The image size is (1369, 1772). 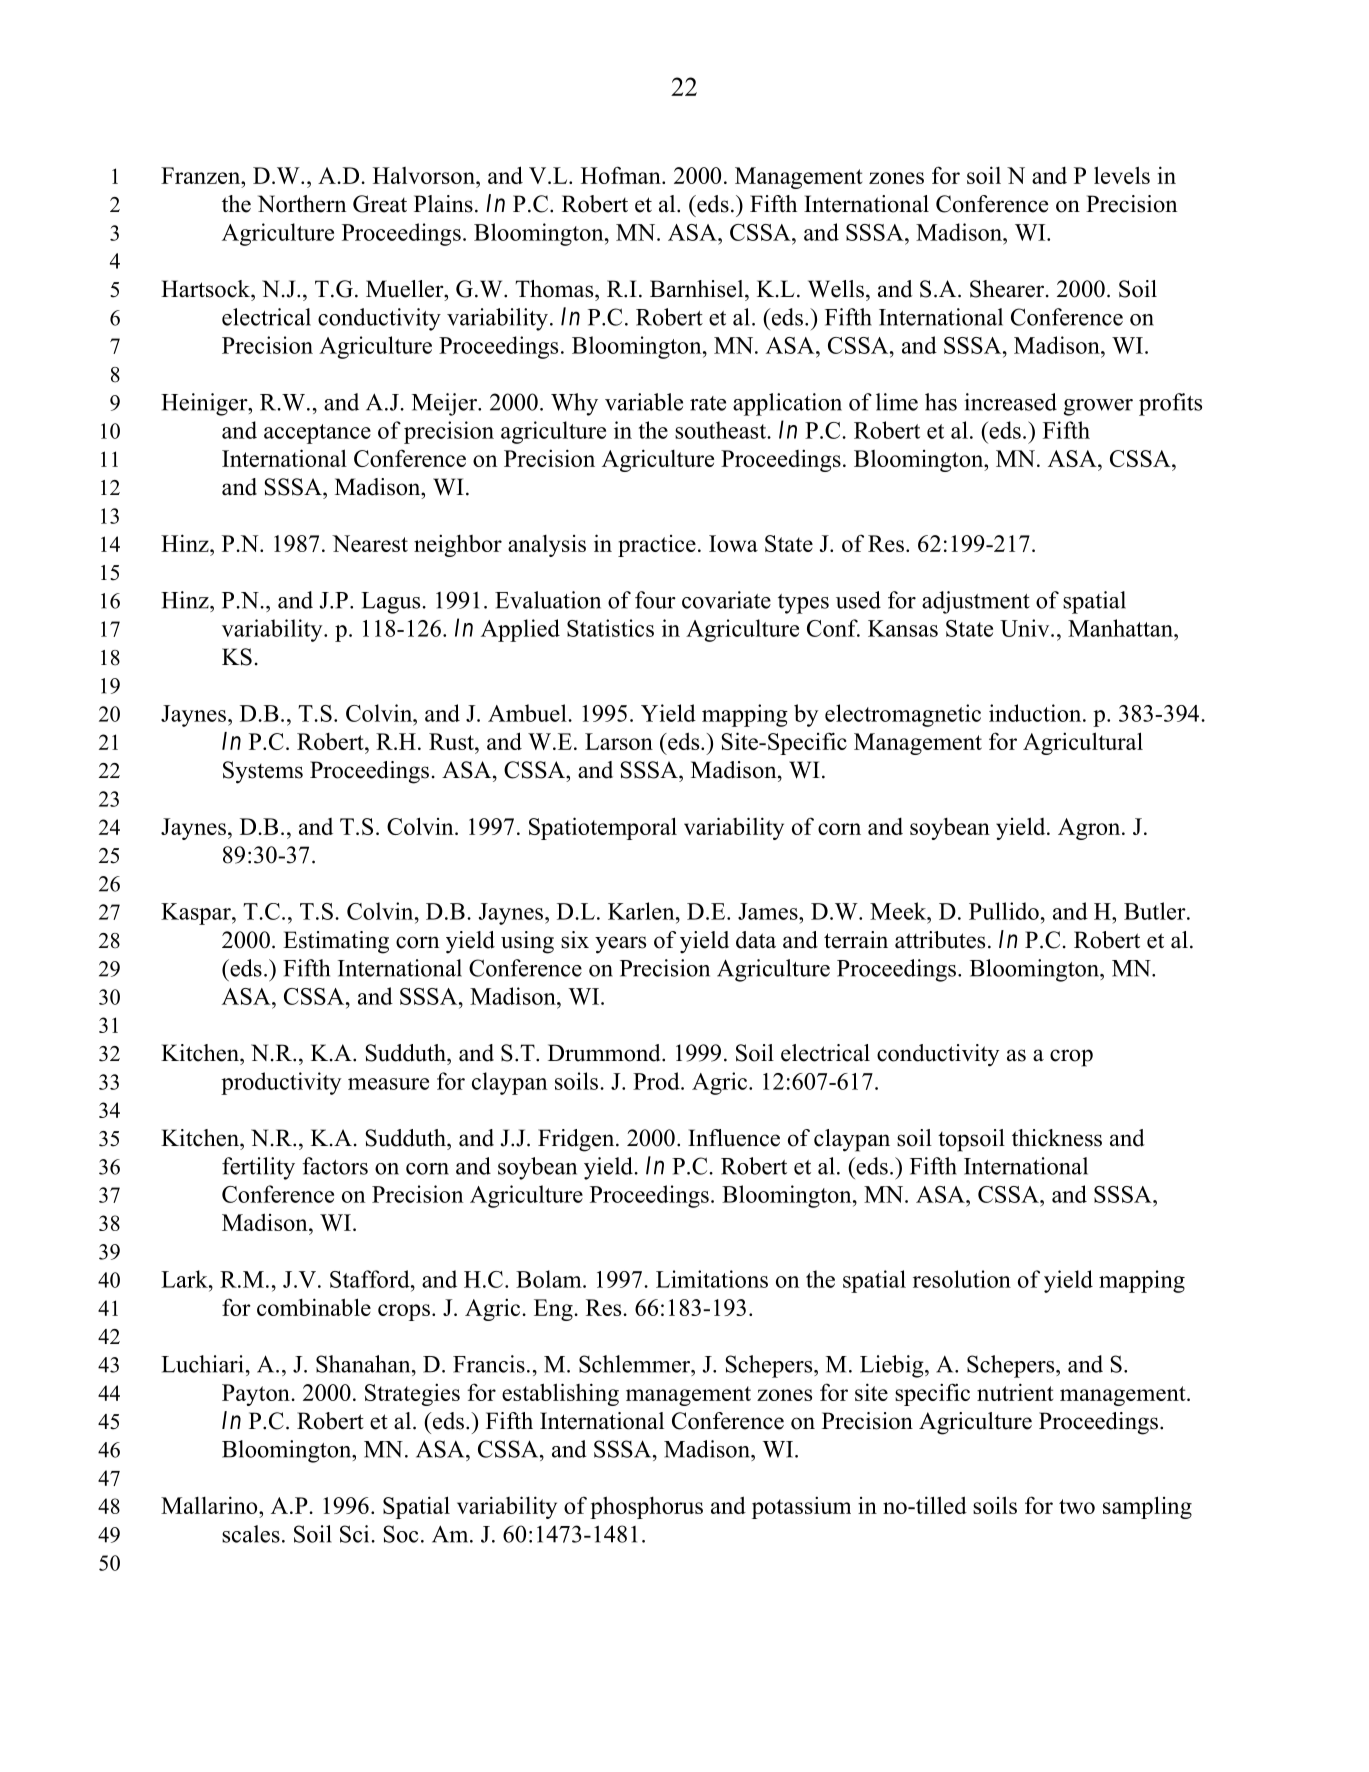 What do you see at coordinates (1077, 1506) in the document?
I see `two` at bounding box center [1077, 1506].
